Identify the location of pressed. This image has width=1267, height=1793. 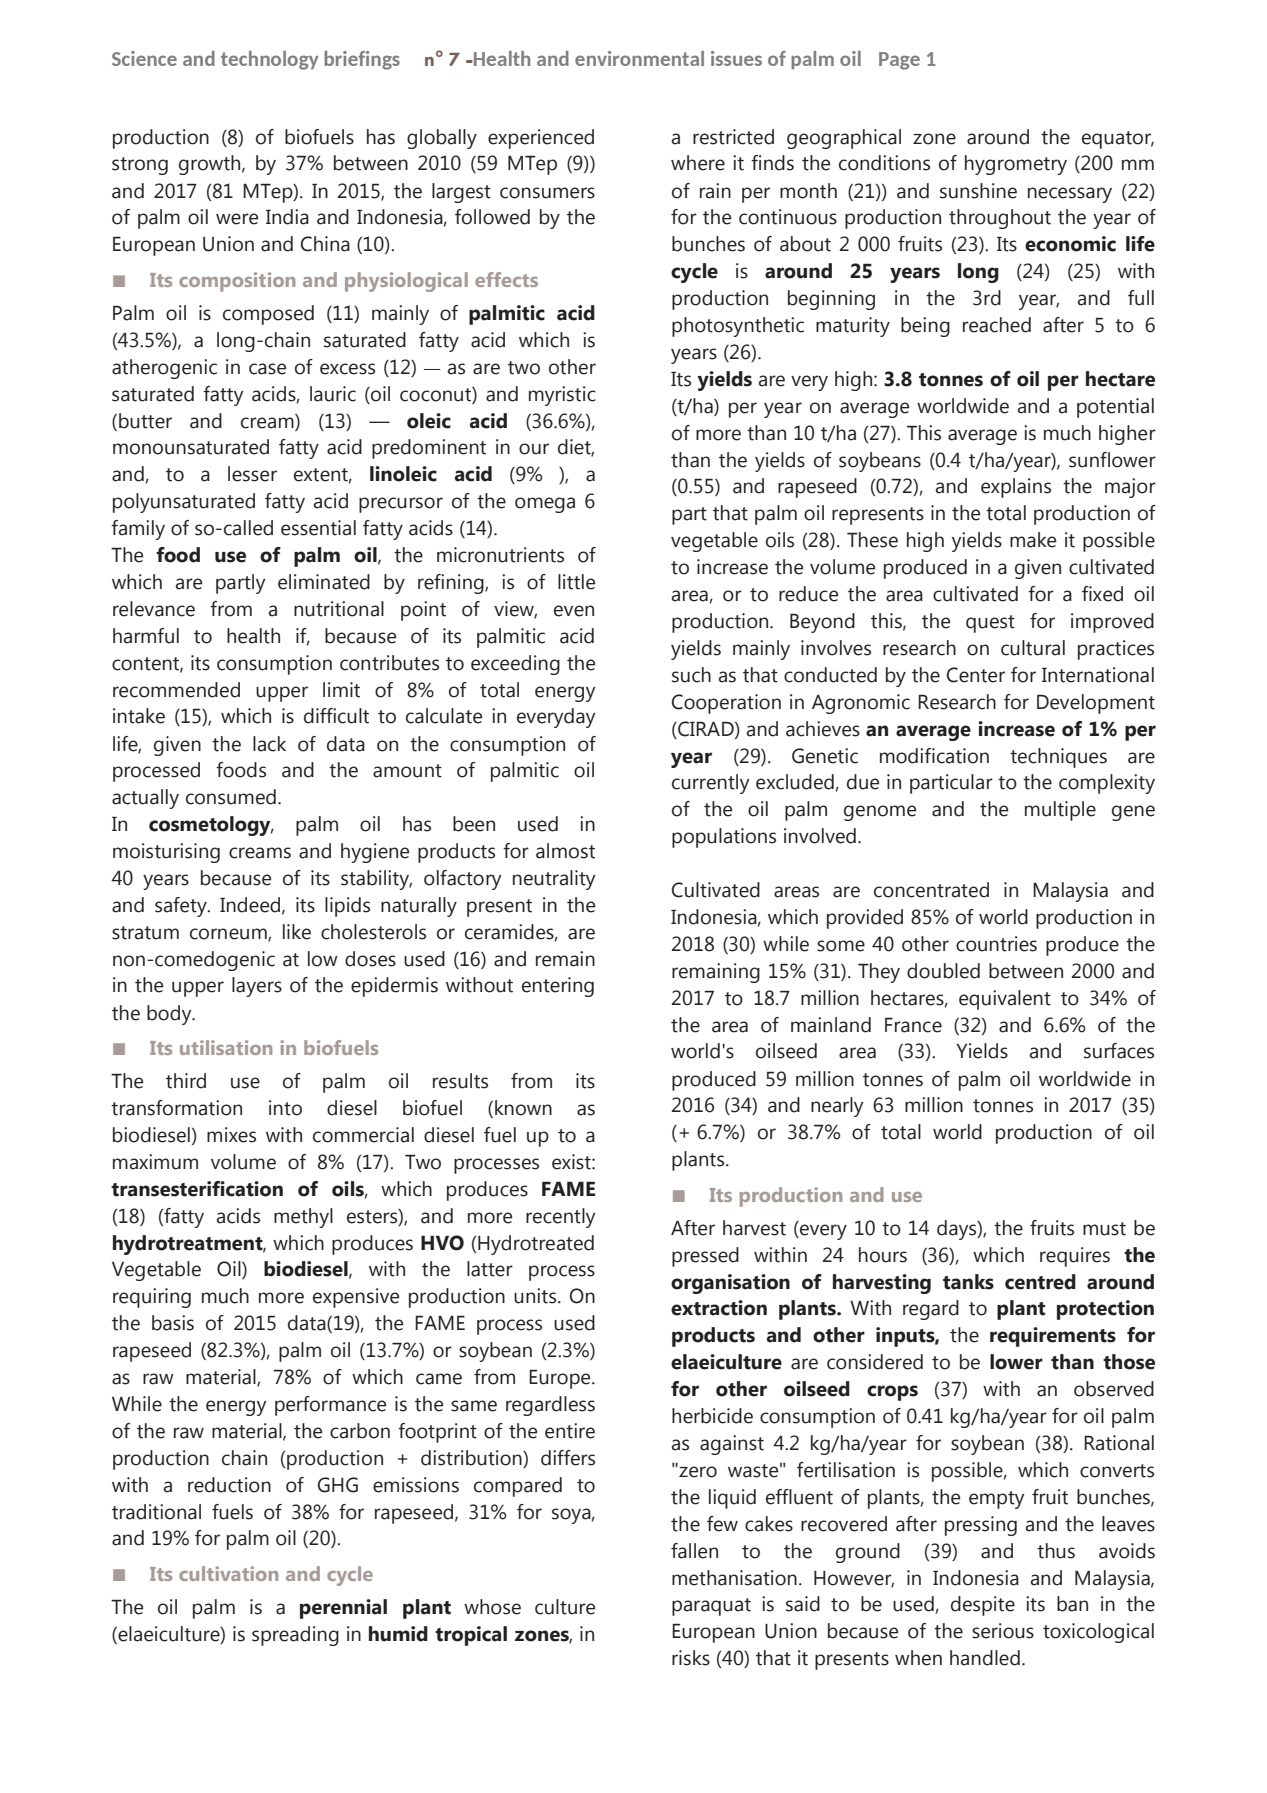
(705, 1257).
